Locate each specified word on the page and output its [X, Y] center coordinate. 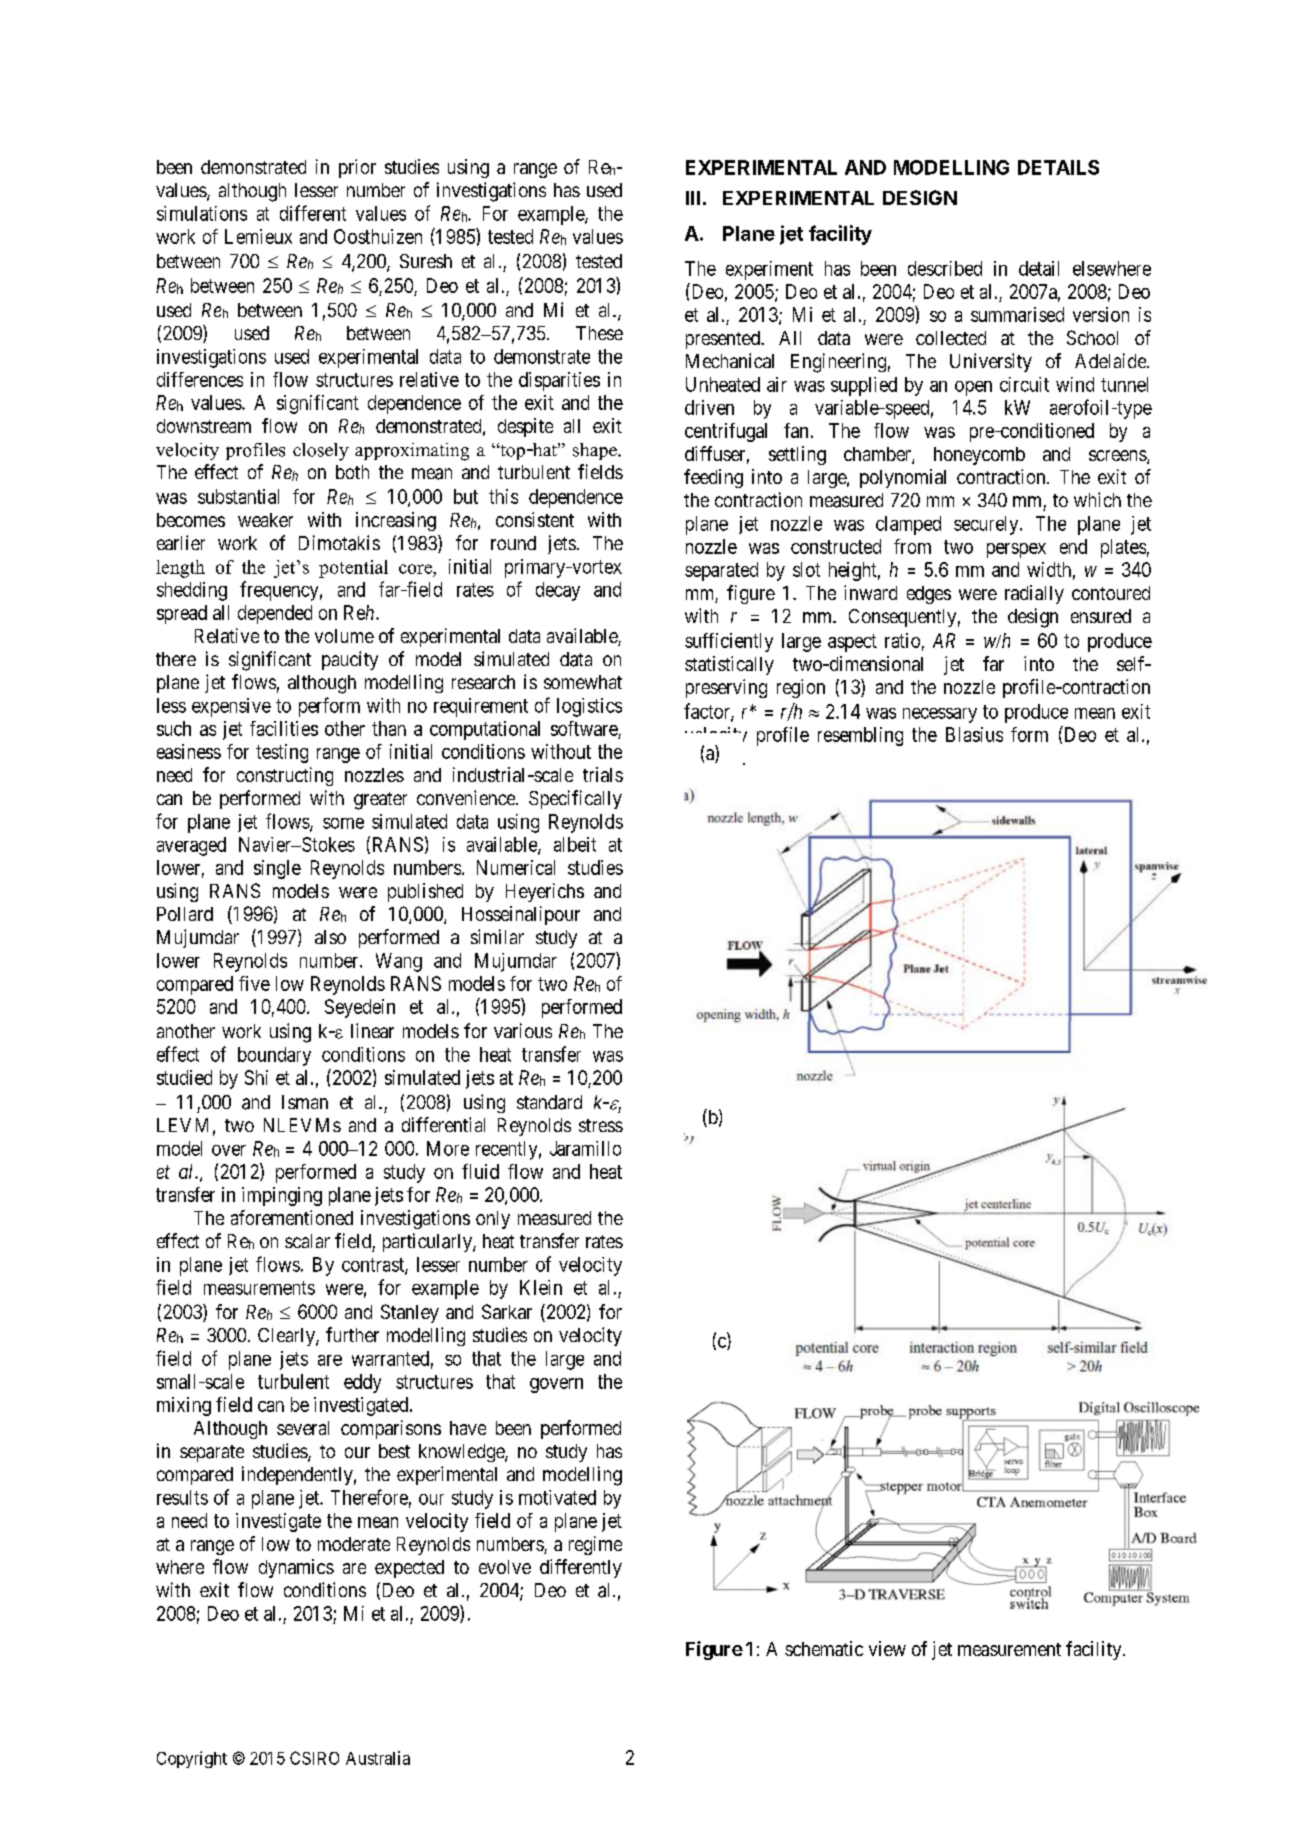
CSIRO [314, 1758]
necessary [940, 715]
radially [1034, 594]
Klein [541, 1287]
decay [558, 591]
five [254, 983]
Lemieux [258, 236]
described [945, 268]
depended [275, 614]
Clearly [287, 1337]
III [693, 198]
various [523, 1030]
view [887, 1648]
